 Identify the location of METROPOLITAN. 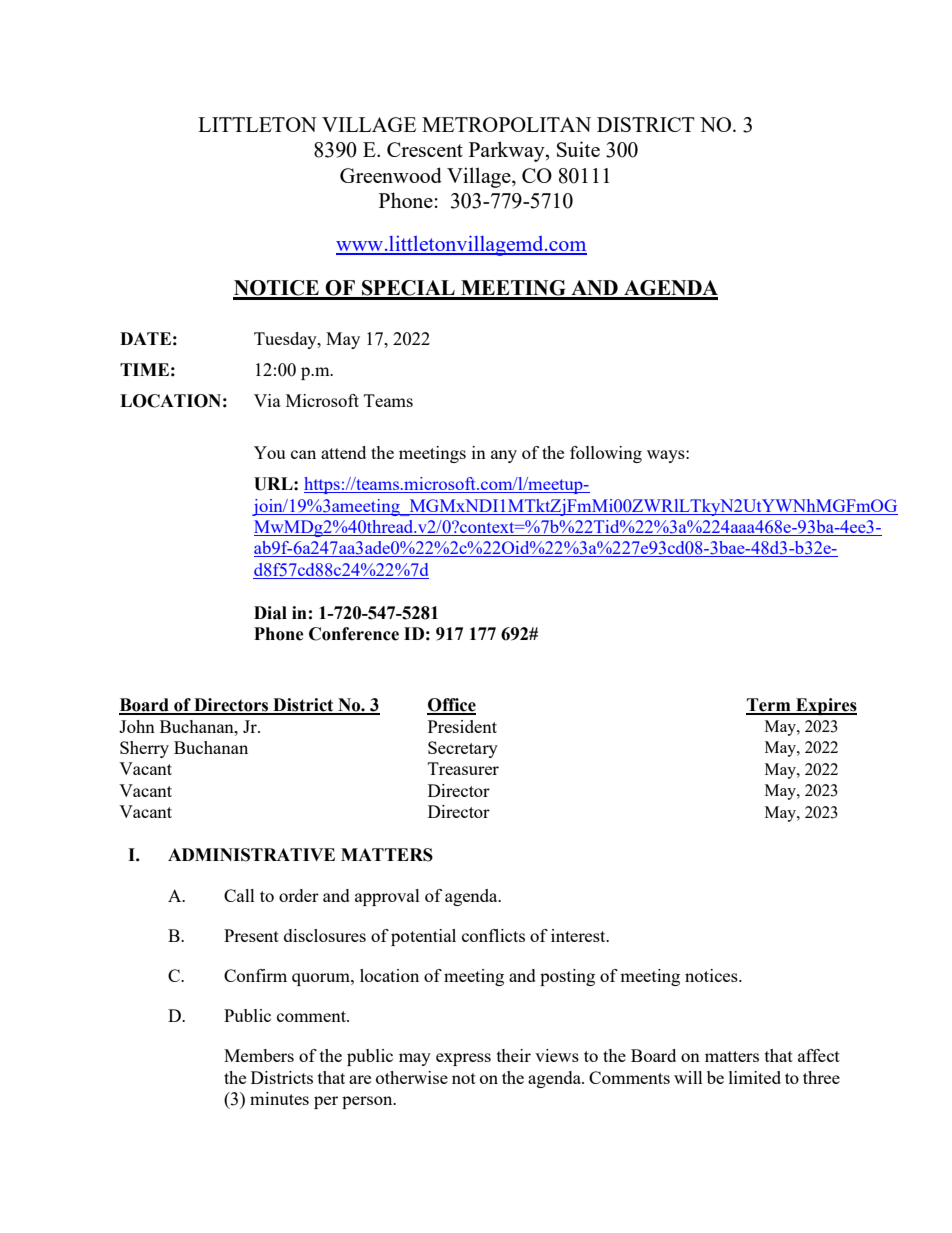
(506, 124).
